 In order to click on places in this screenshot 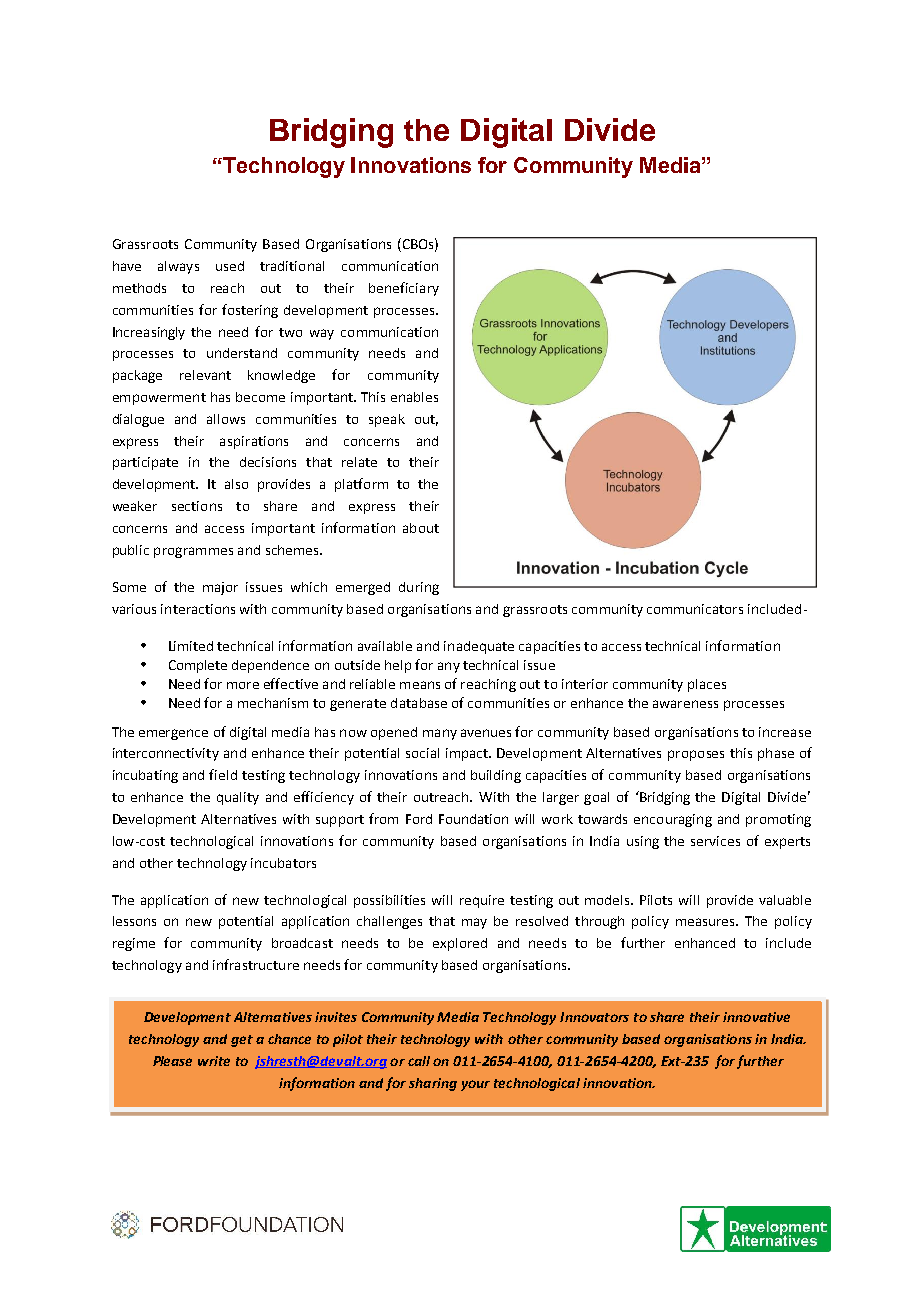, I will do `click(707, 685)`.
